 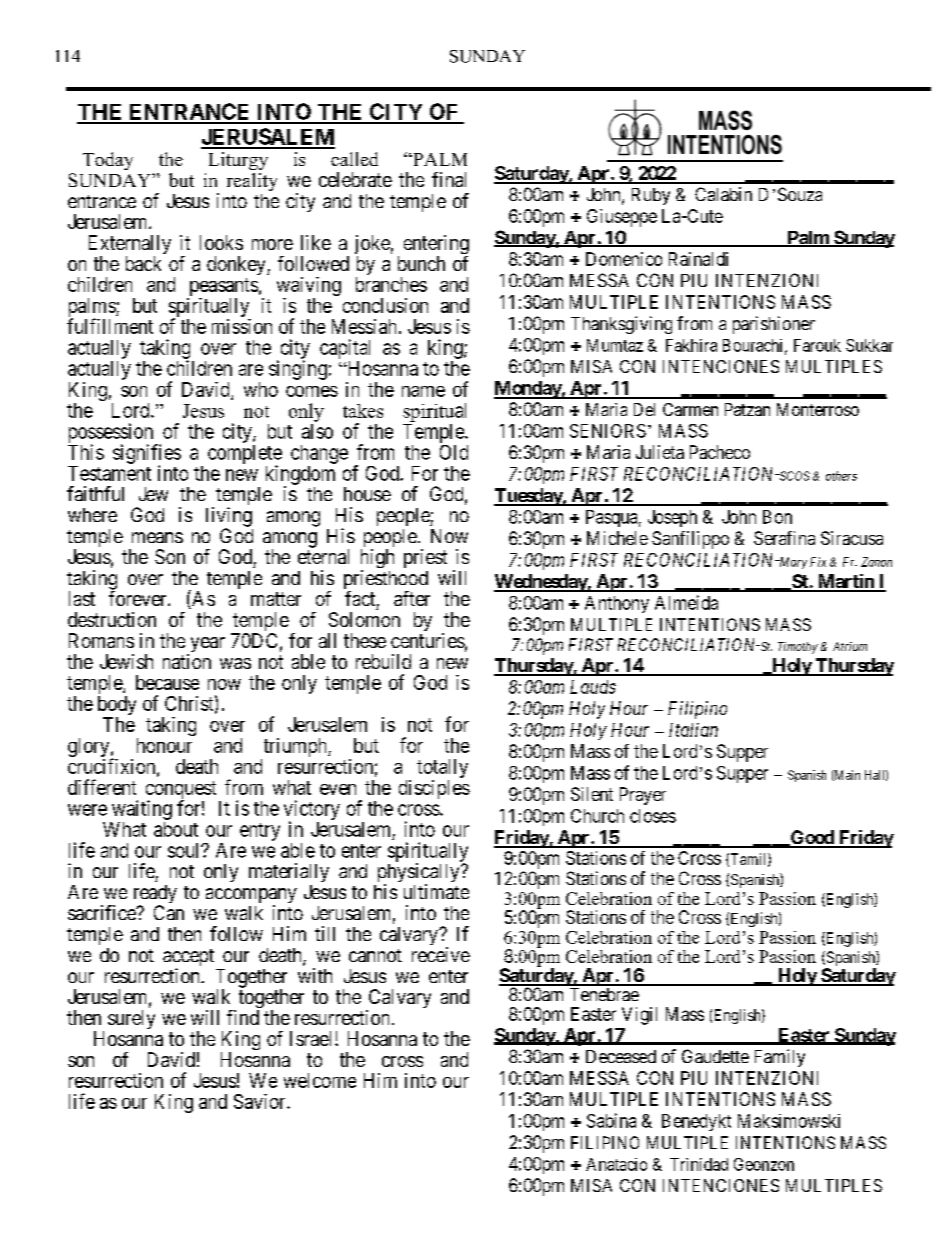 I want to click on reality, so click(x=252, y=182).
